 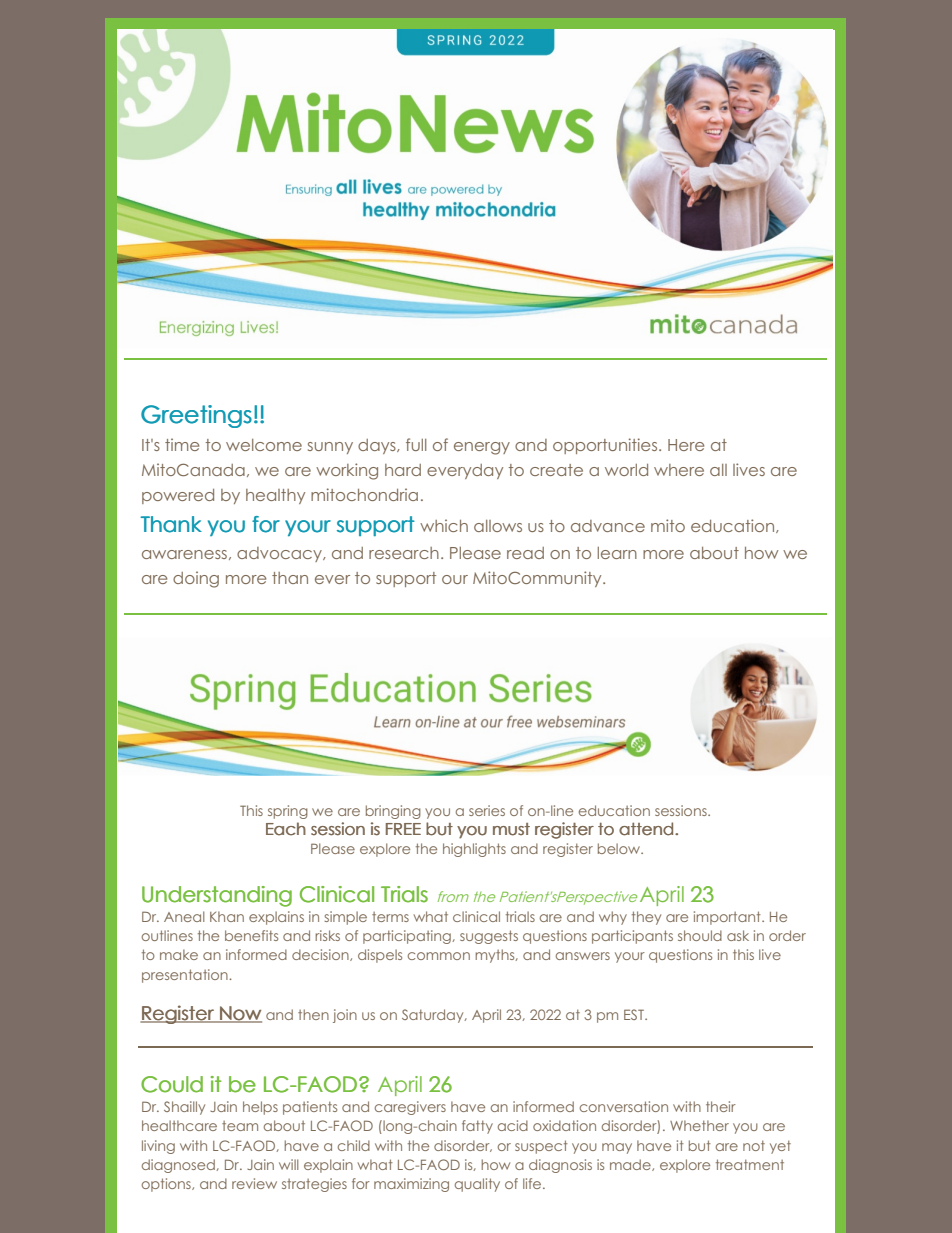 I want to click on quality, so click(x=477, y=1185).
